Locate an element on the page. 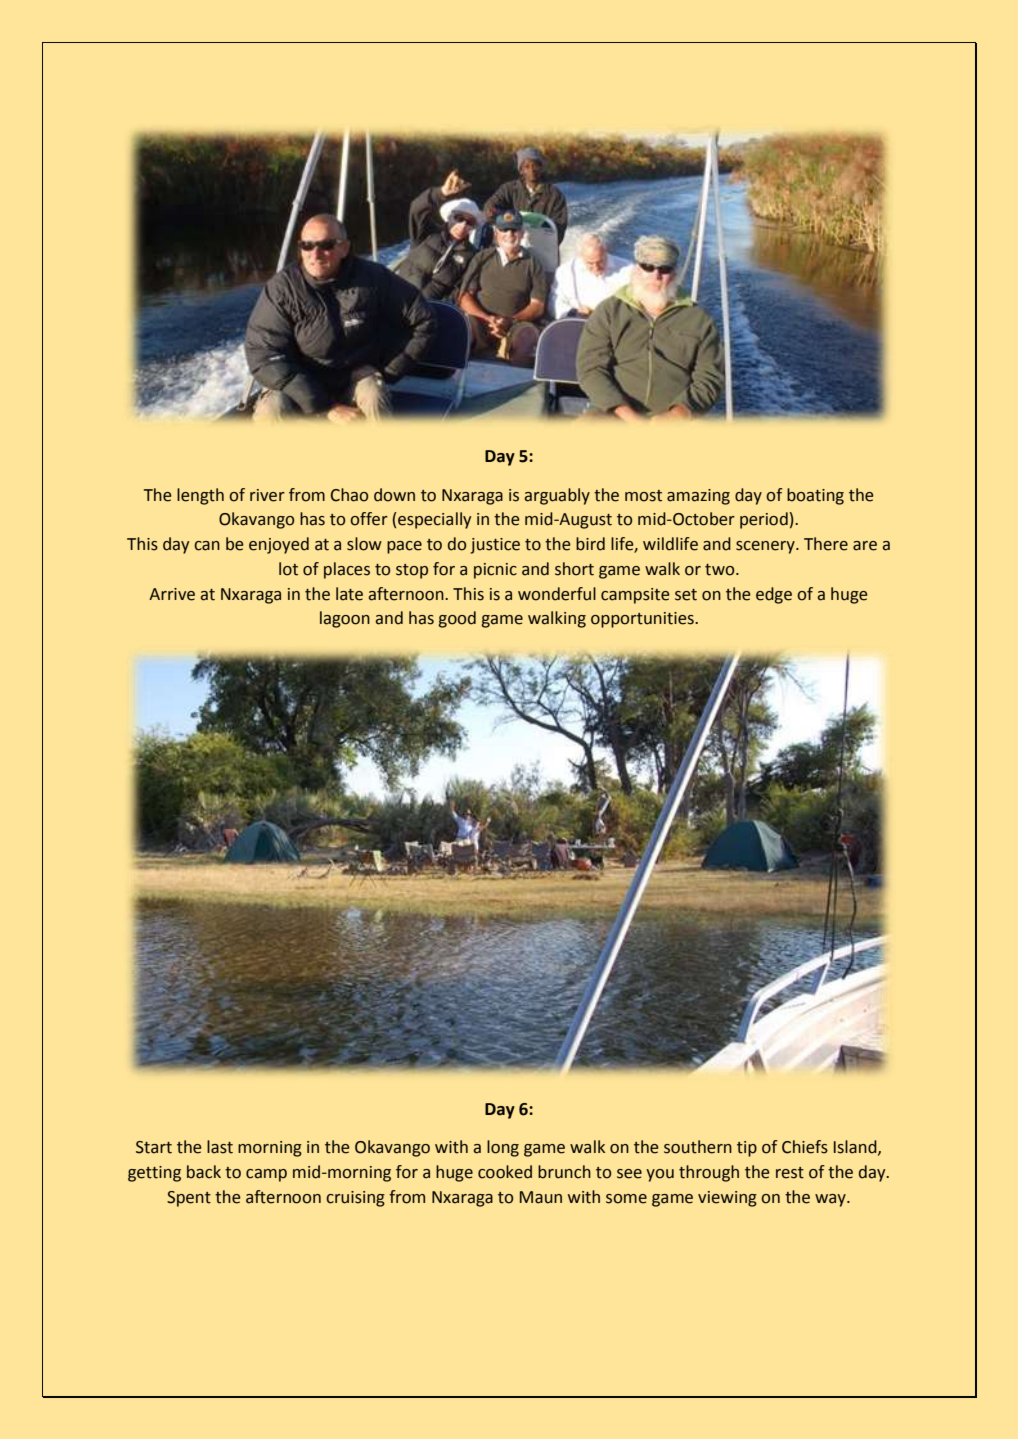 The height and width of the document is (1439, 1018). set is located at coordinates (686, 595).
